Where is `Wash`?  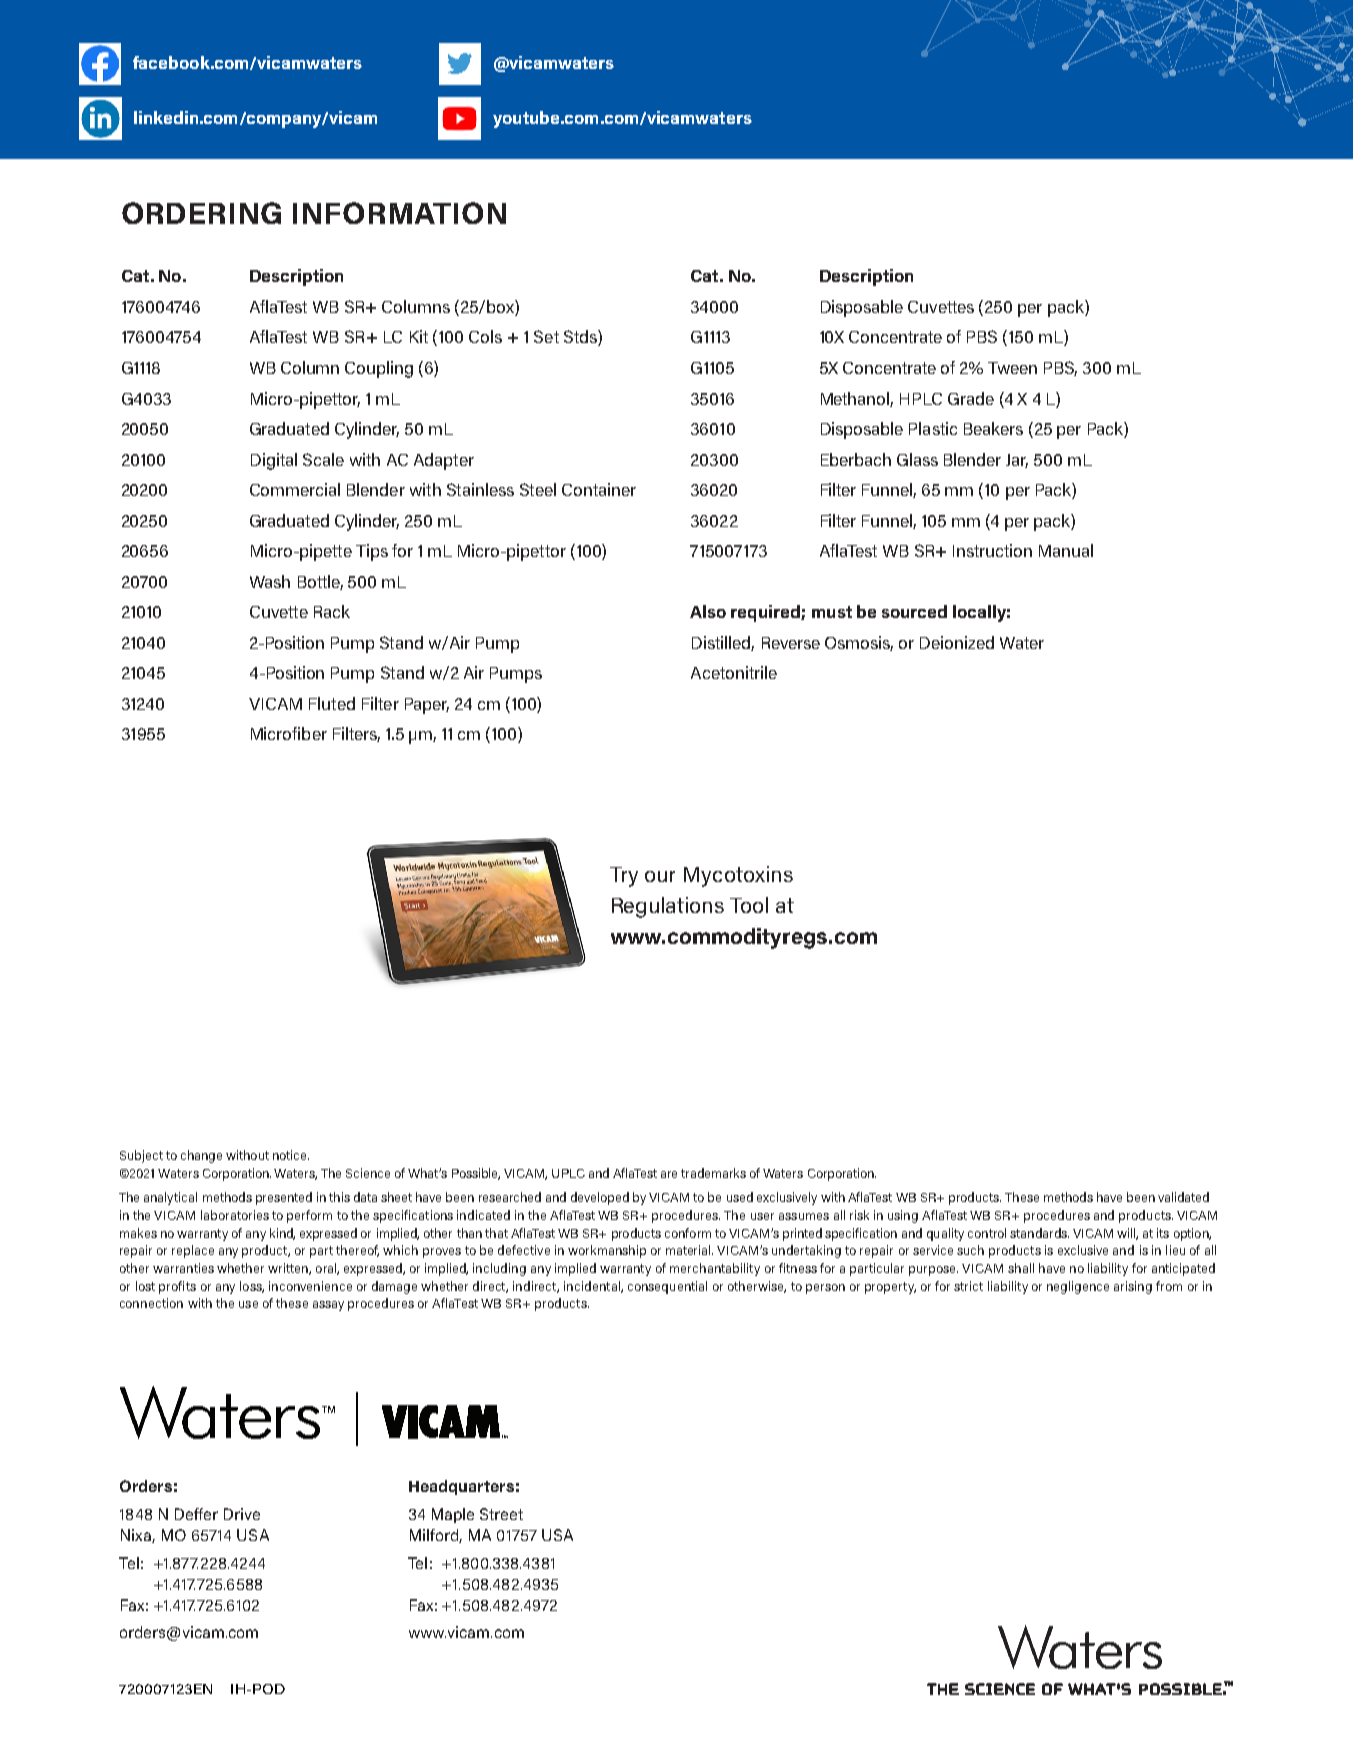 Wash is located at coordinates (270, 581).
